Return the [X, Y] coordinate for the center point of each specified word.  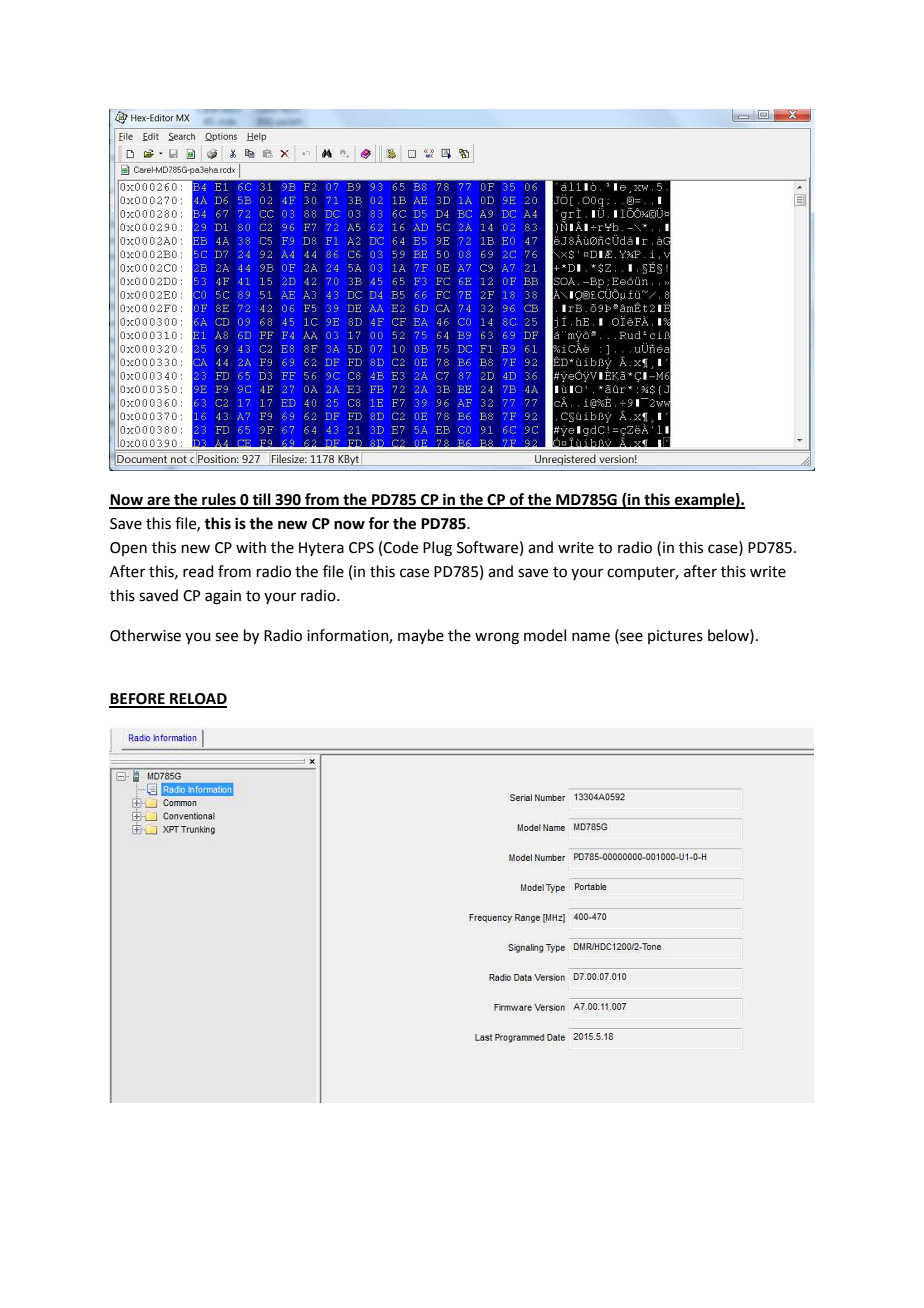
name [591, 637]
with [251, 547]
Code [400, 547]
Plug [437, 549]
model [545, 635]
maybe [421, 636]
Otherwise [145, 635]
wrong [497, 638]
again [223, 597]
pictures [675, 637]
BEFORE [138, 700]
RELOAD [197, 700]
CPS [361, 548]
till [262, 500]
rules [219, 500]
